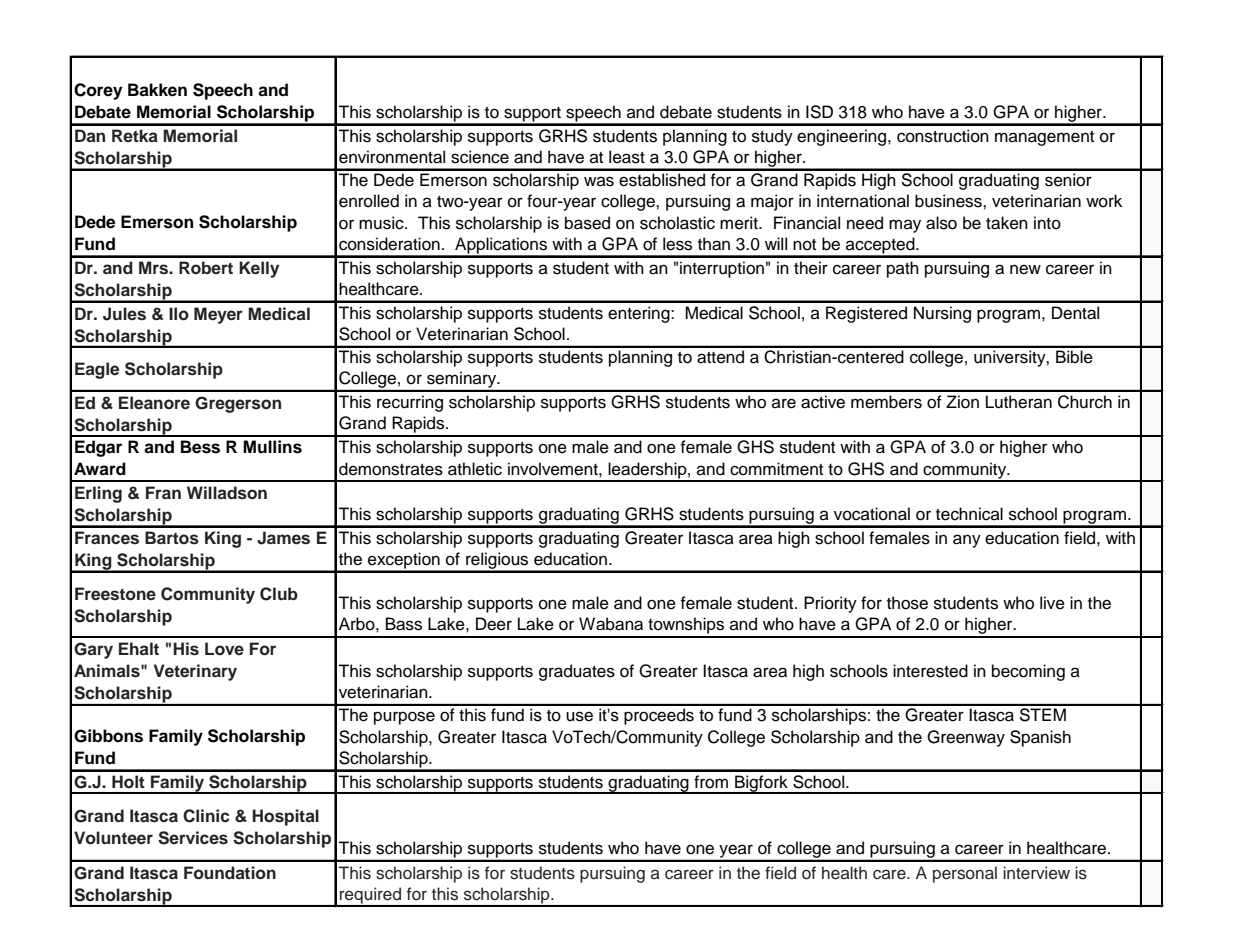  I want to click on athletic, so click(475, 469).
